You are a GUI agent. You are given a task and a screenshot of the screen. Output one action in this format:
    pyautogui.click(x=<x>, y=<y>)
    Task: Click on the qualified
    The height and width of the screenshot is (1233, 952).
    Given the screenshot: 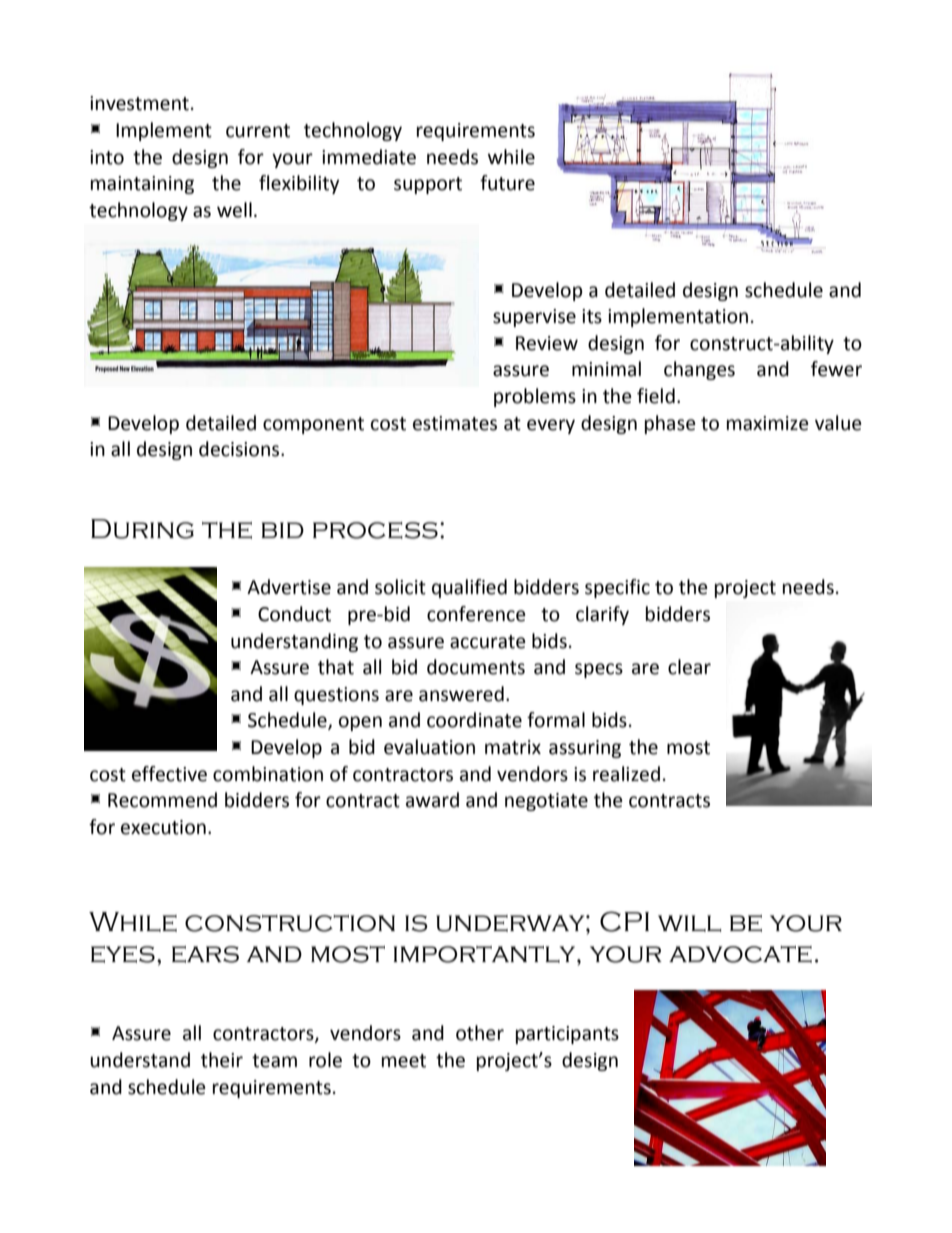 What is the action you would take?
    pyautogui.click(x=469, y=588)
